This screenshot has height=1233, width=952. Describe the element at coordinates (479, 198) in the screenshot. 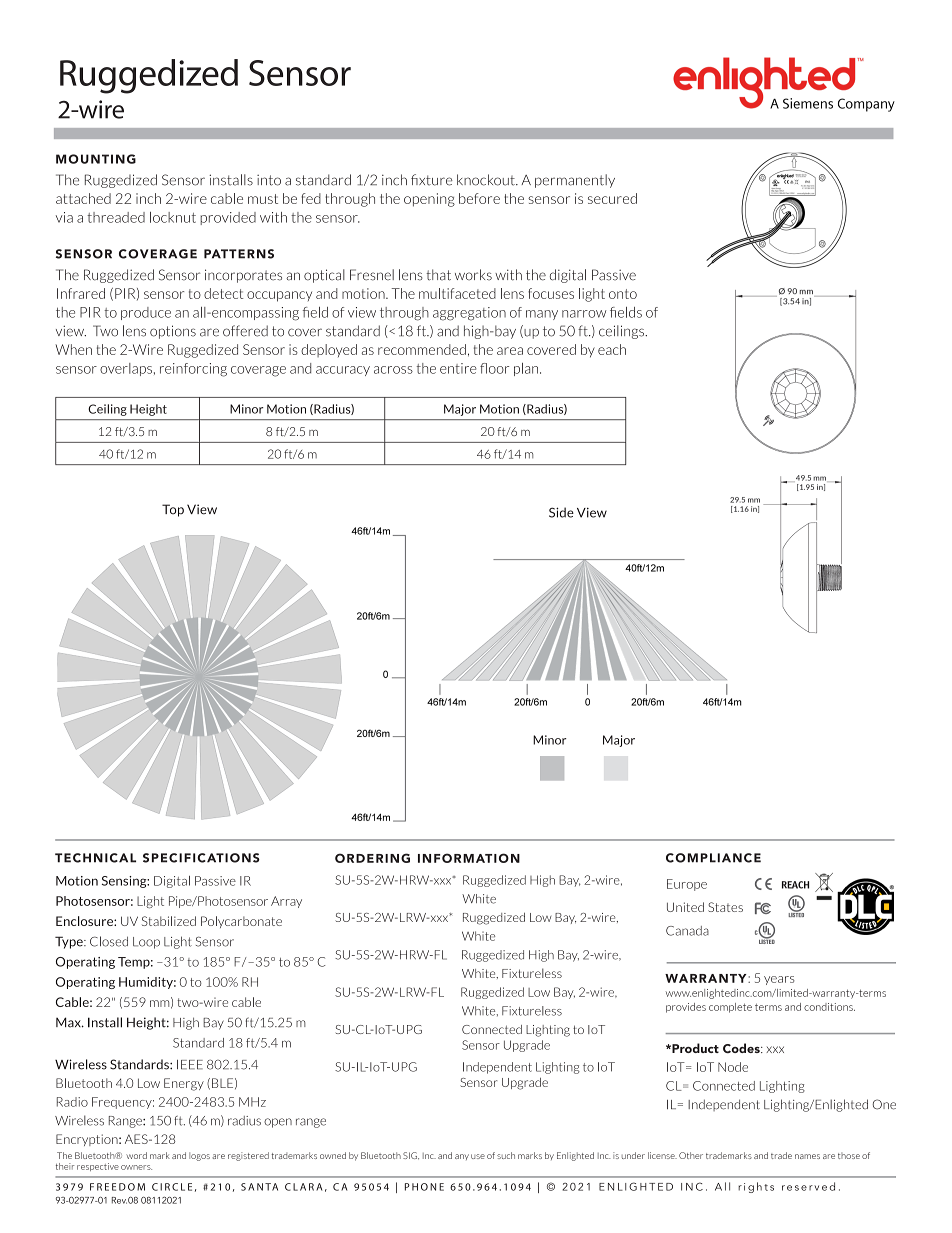

I see `before` at that location.
